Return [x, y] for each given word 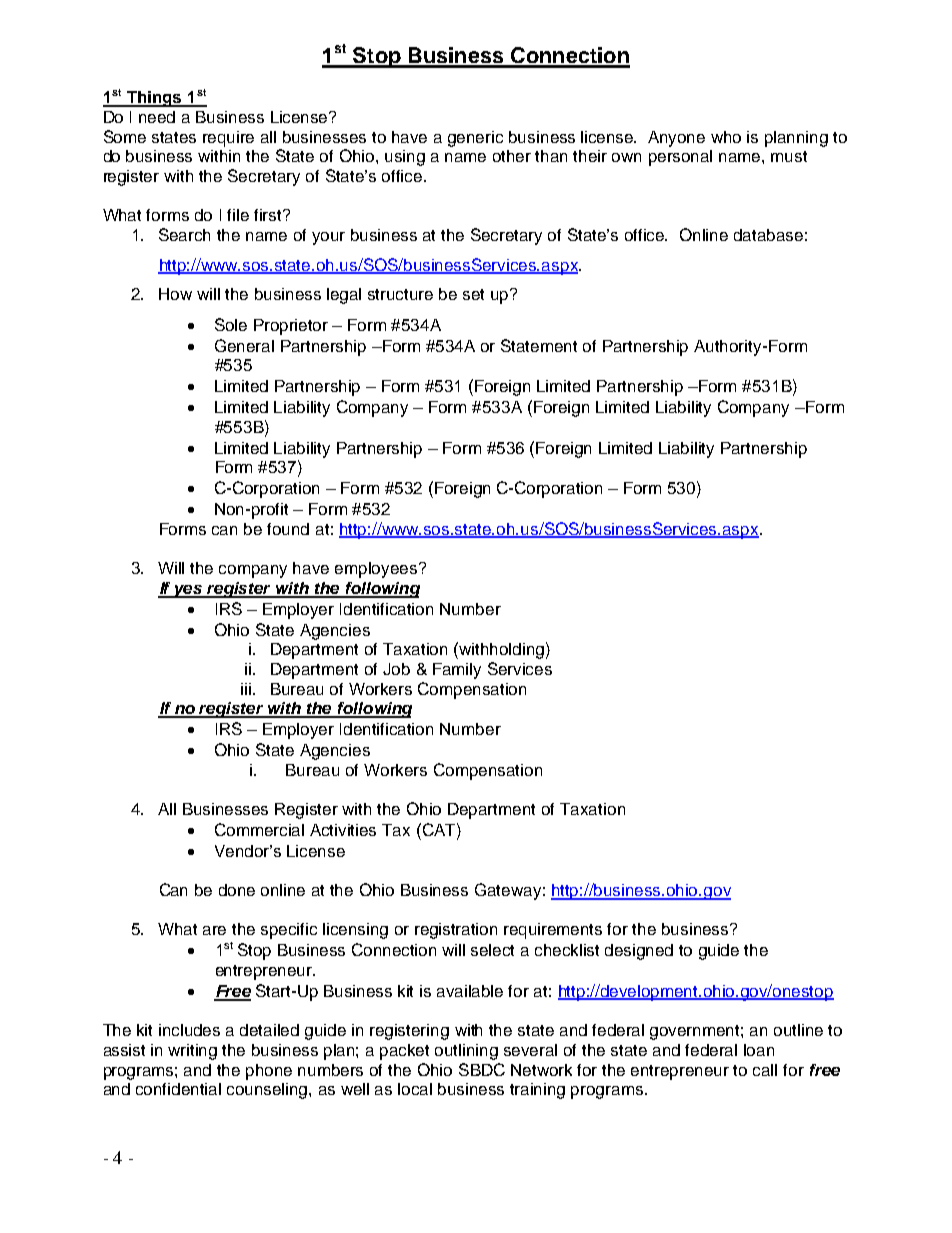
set [473, 294]
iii [246, 689]
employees [377, 570]
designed [639, 952]
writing [192, 1052]
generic [475, 139]
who [726, 137]
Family [457, 671]
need [157, 117]
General [244, 345]
